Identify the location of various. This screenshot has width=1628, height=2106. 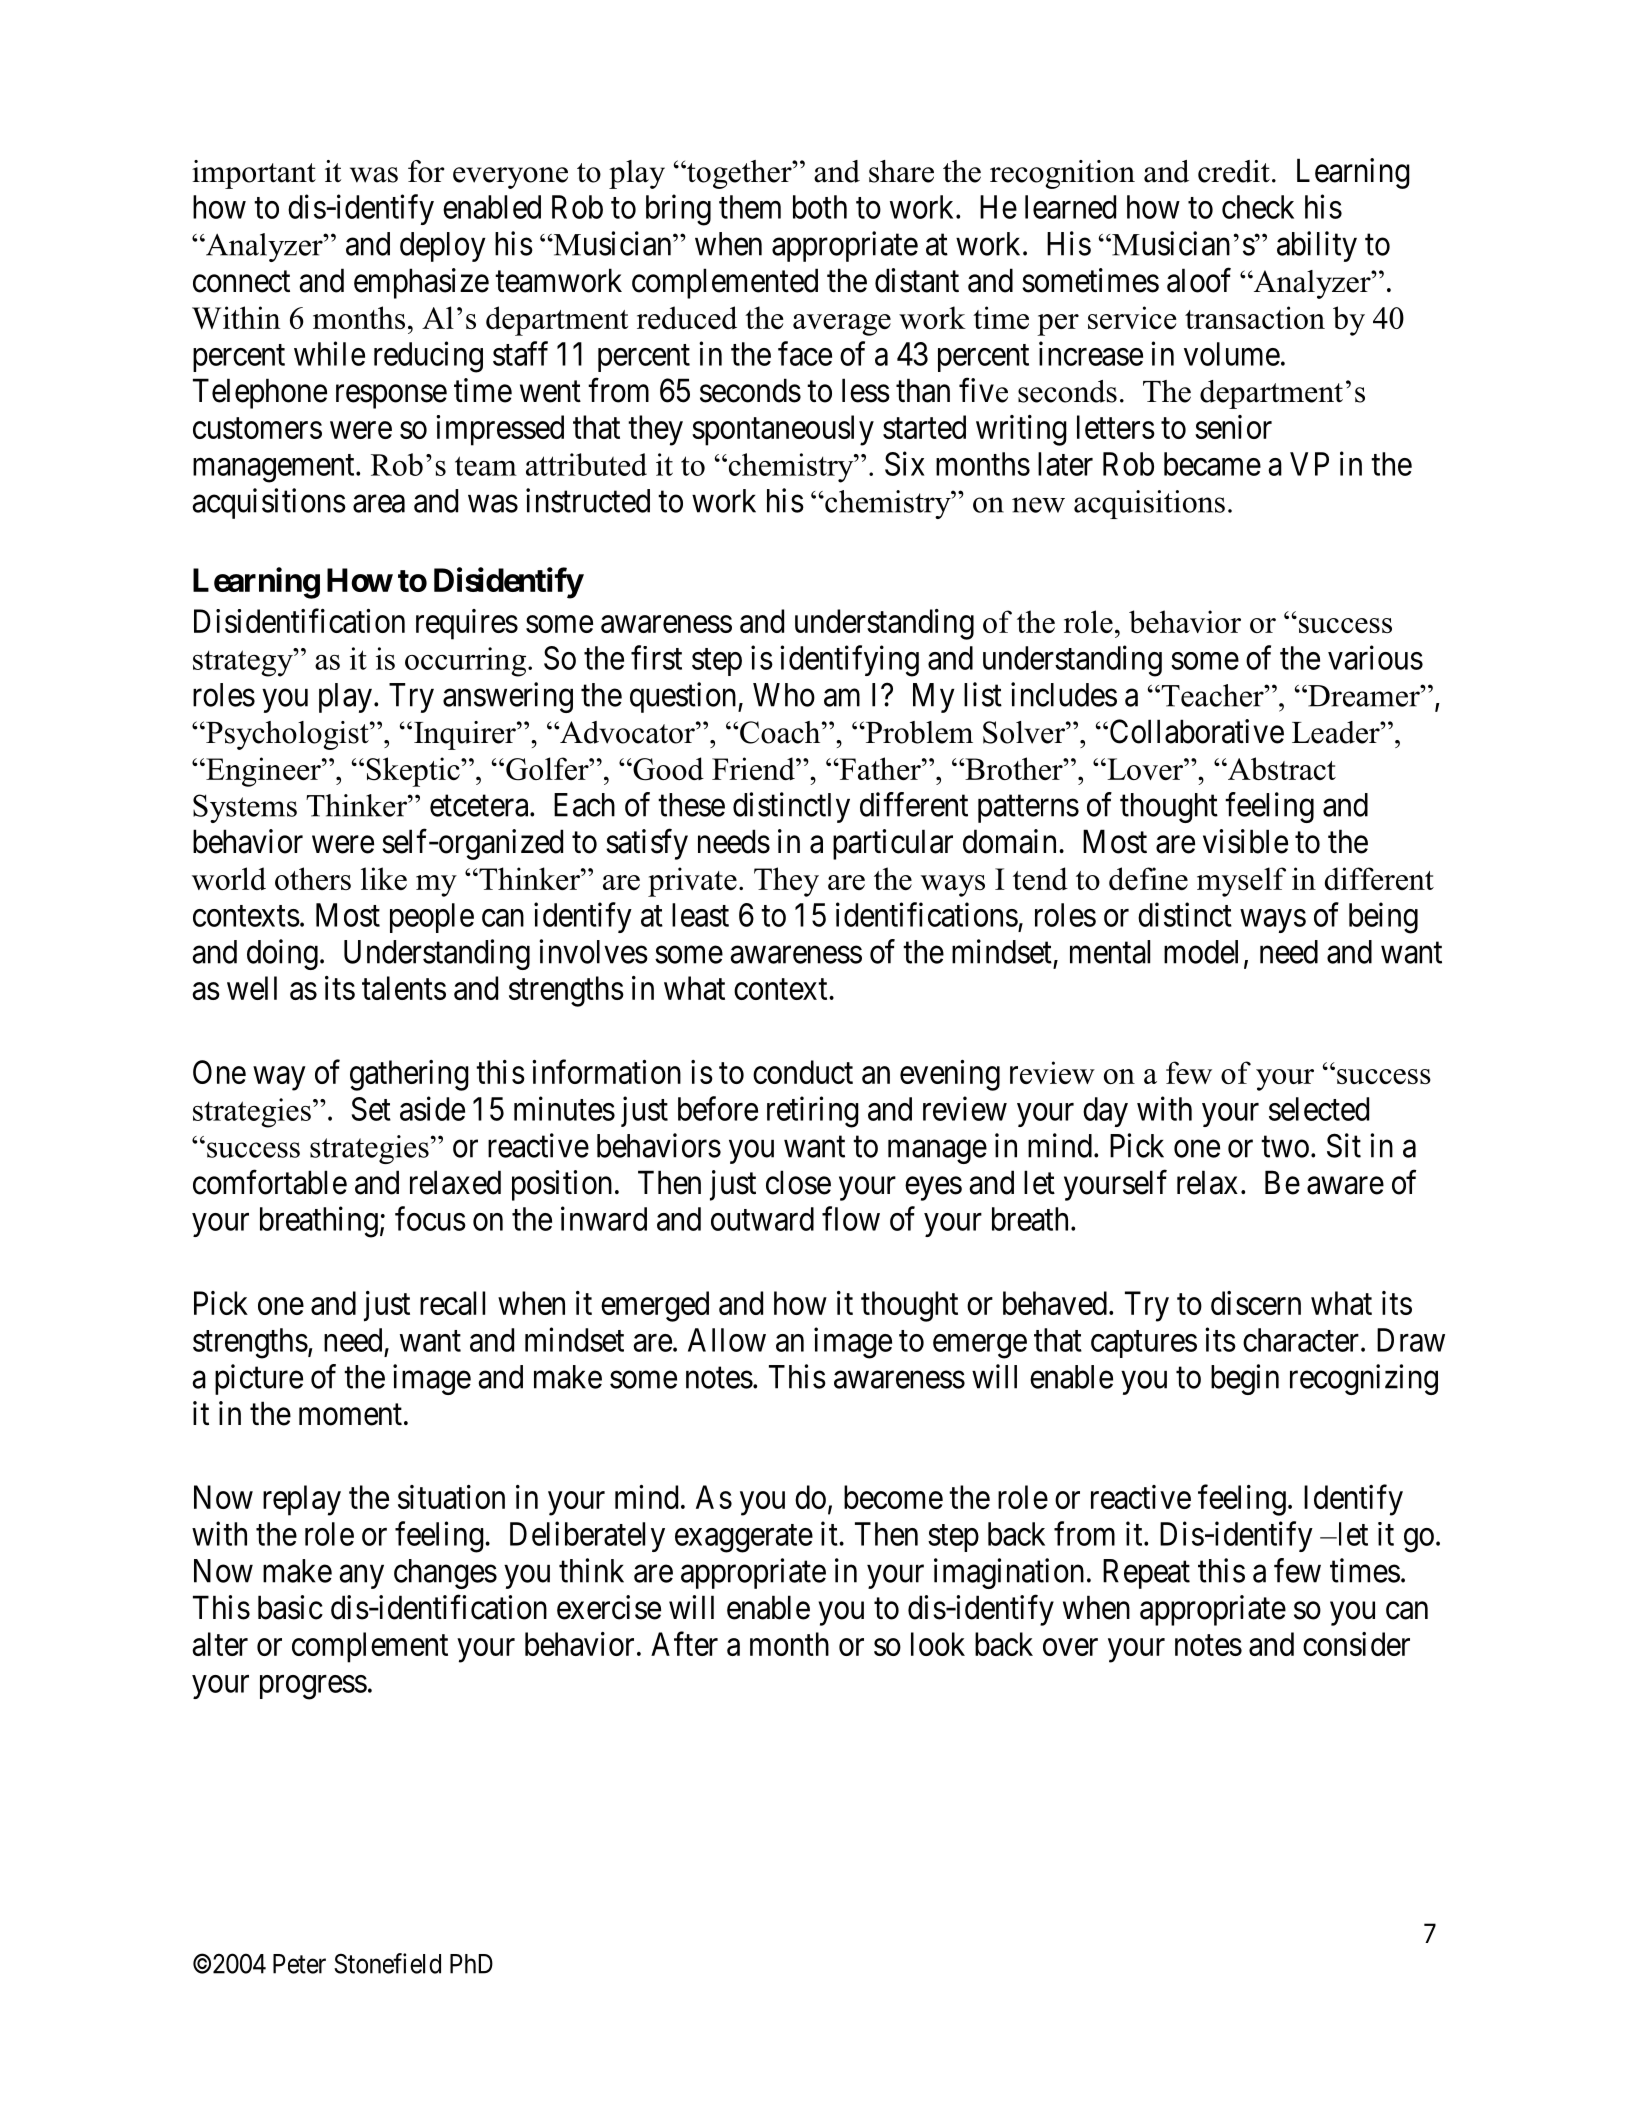
(1375, 657).
